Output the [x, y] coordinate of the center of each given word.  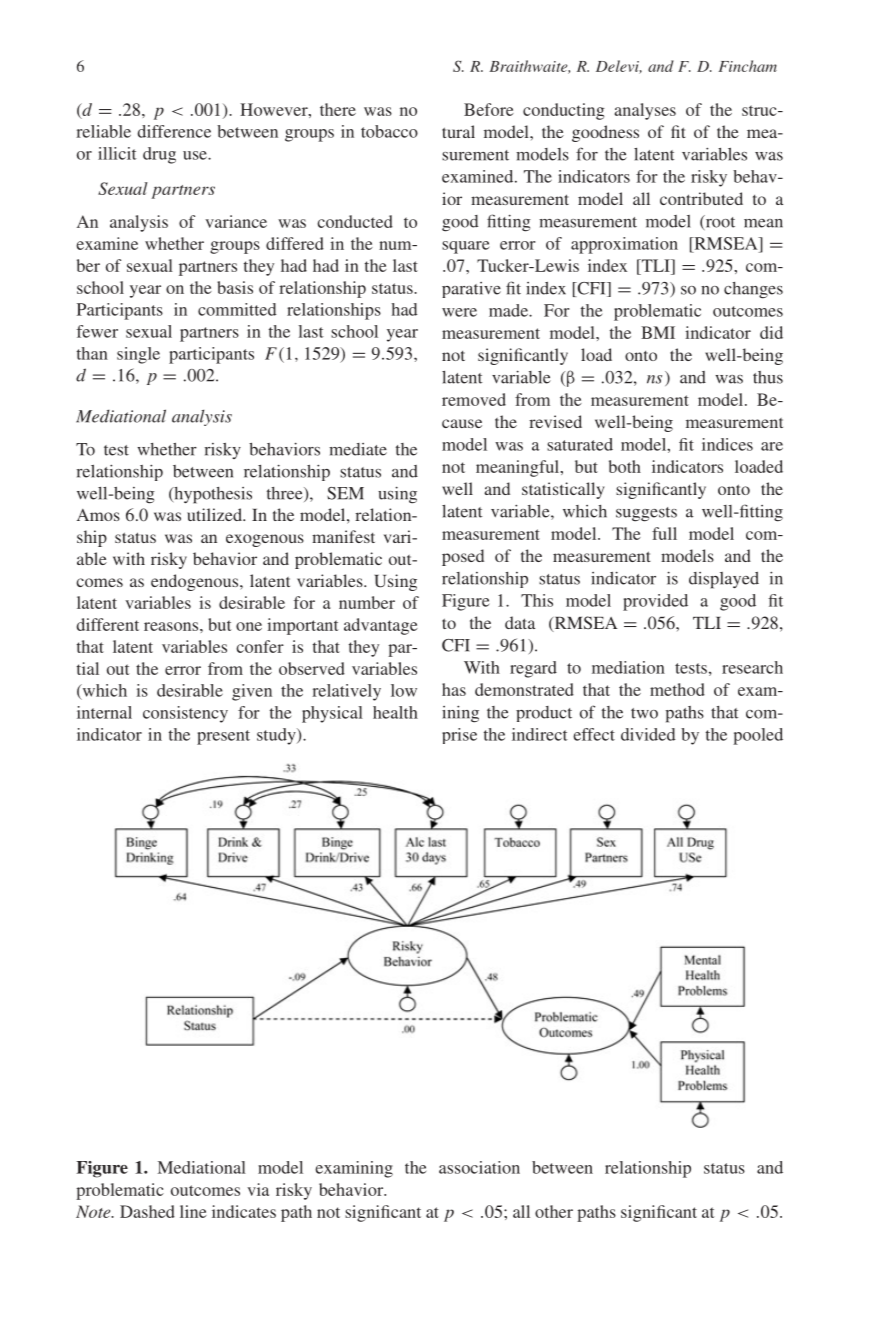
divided [648, 734]
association [479, 1167]
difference [174, 131]
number [367, 602]
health [395, 712]
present [223, 737]
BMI [658, 332]
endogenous [196, 582]
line [193, 1211]
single [138, 355]
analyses [645, 111]
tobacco [389, 131]
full [664, 533]
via [258, 1189]
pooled [758, 736]
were [459, 312]
